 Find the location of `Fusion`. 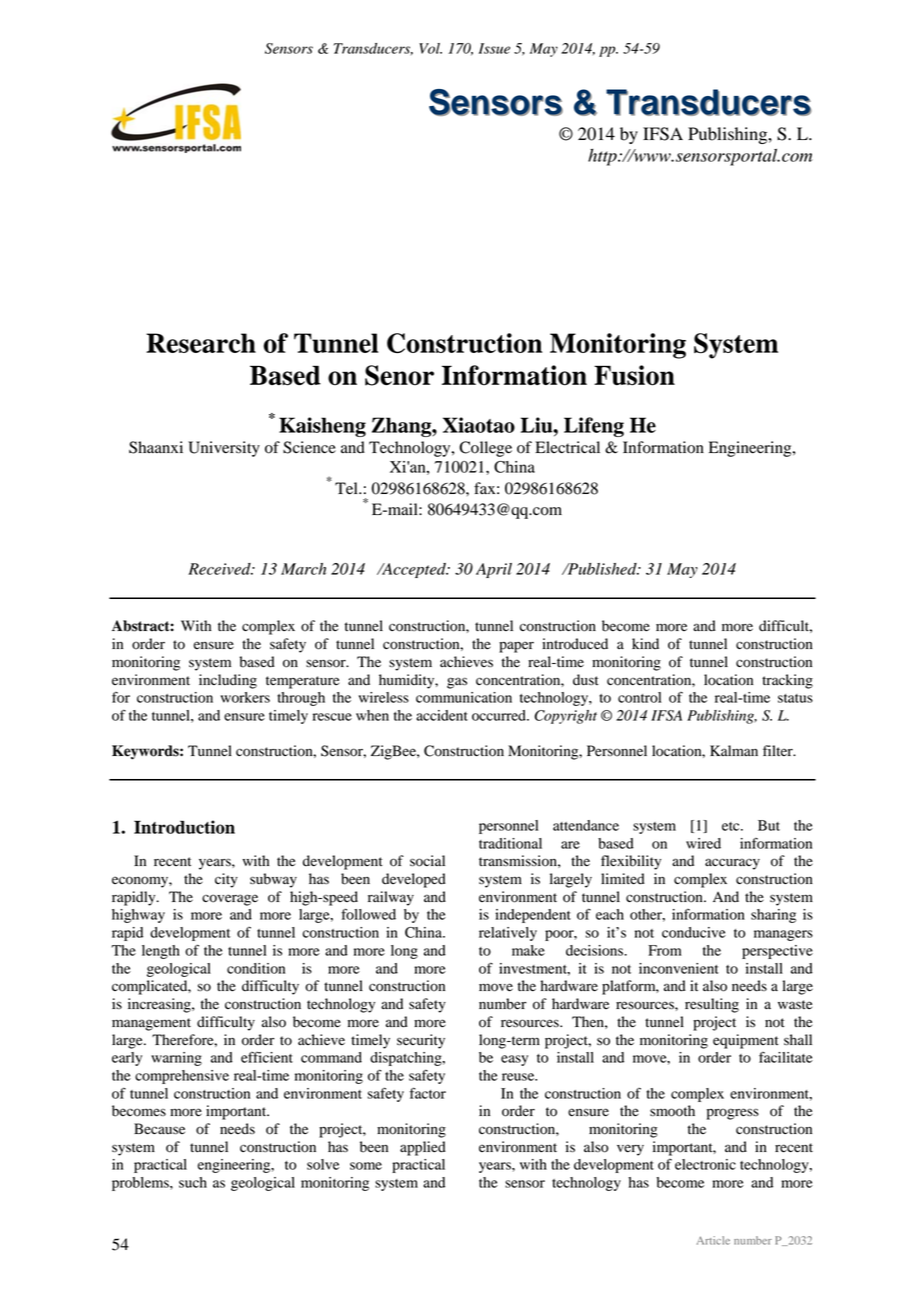

Fusion is located at coordinates (634, 375).
